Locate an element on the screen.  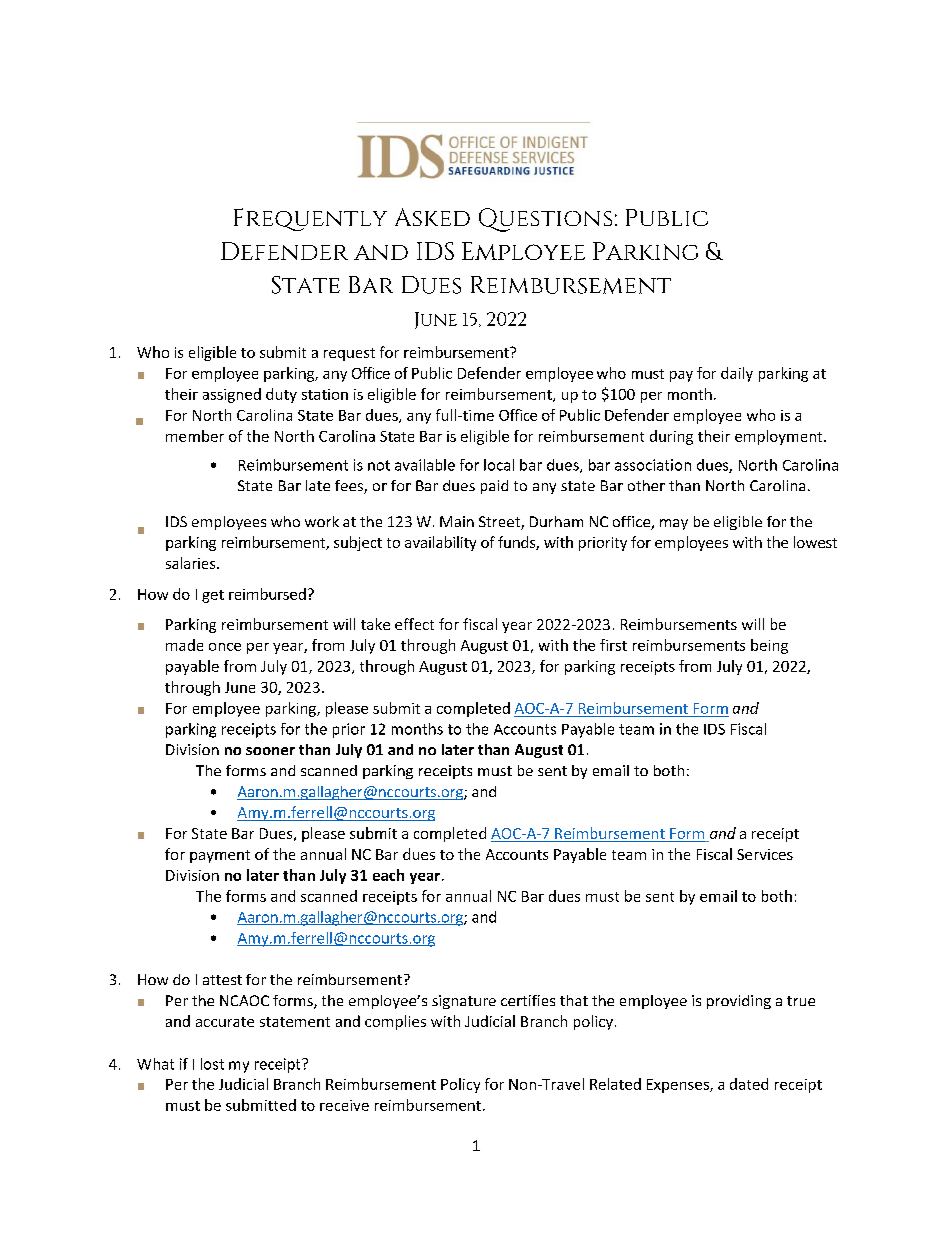
lost is located at coordinates (212, 1064).
